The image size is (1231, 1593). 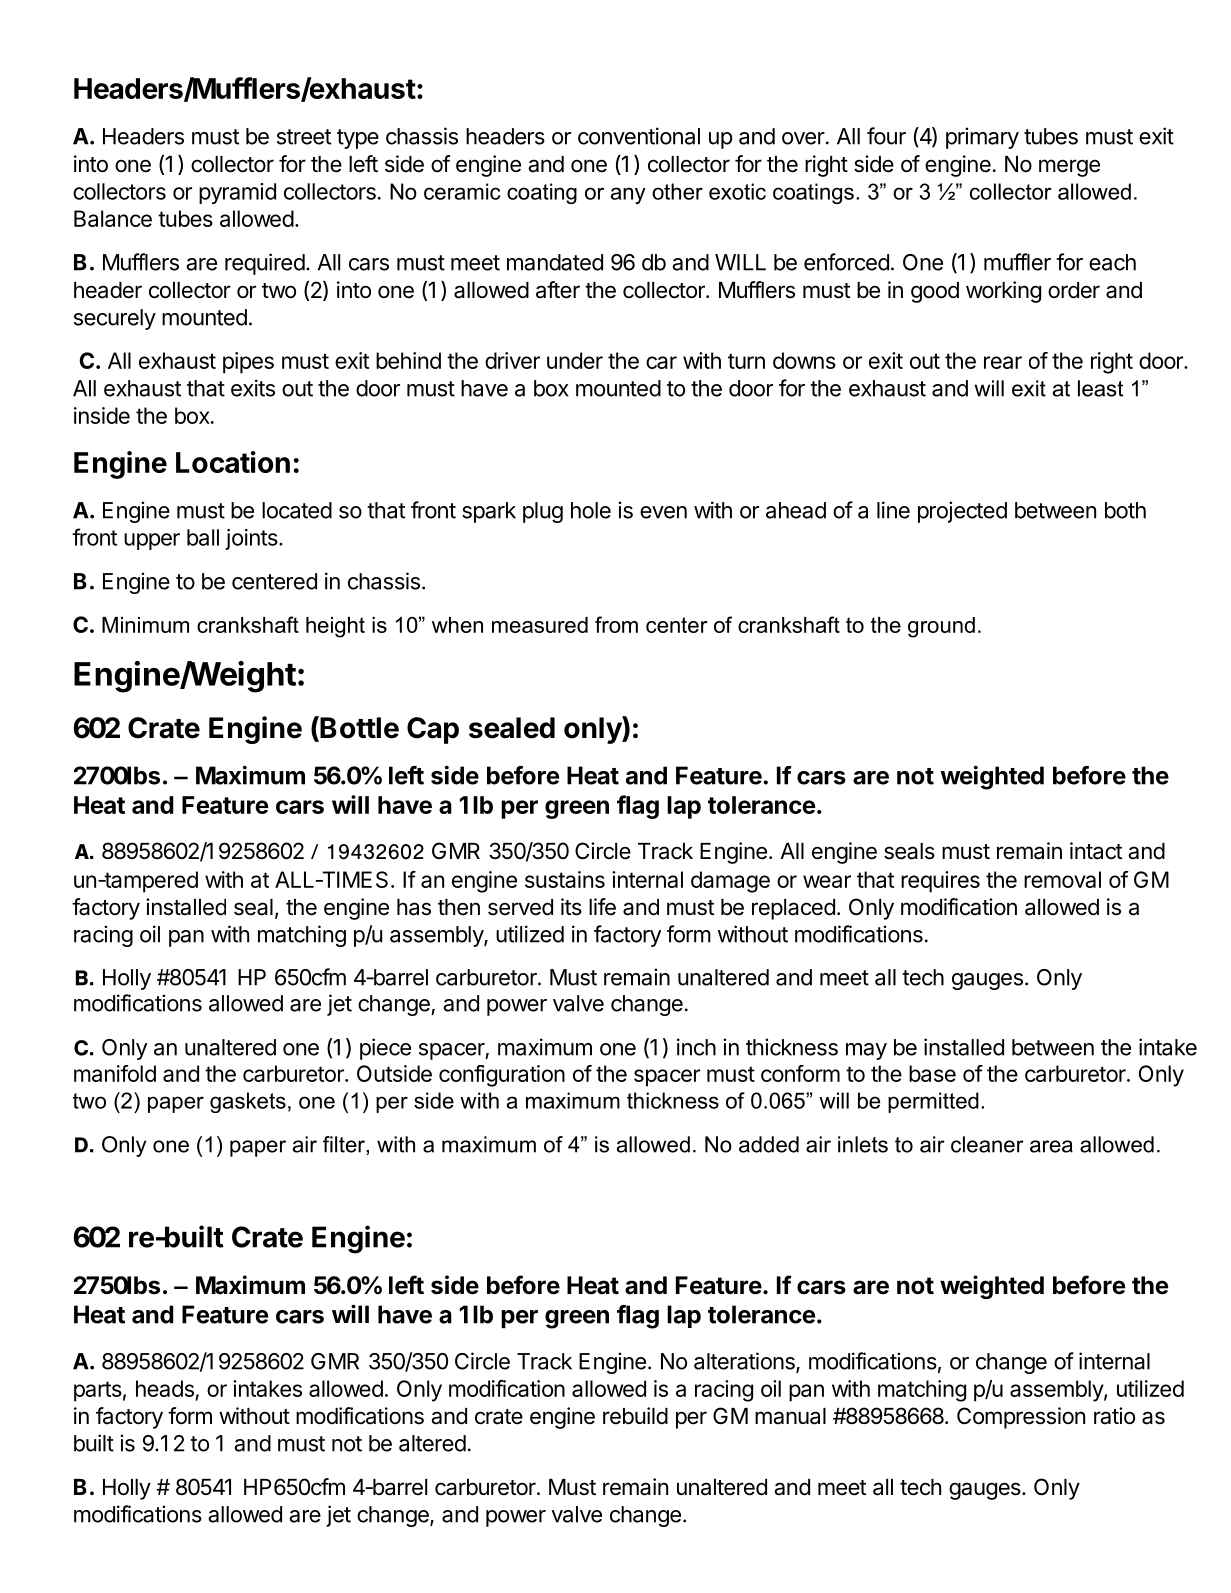 I want to click on rebuild, so click(x=635, y=1416).
